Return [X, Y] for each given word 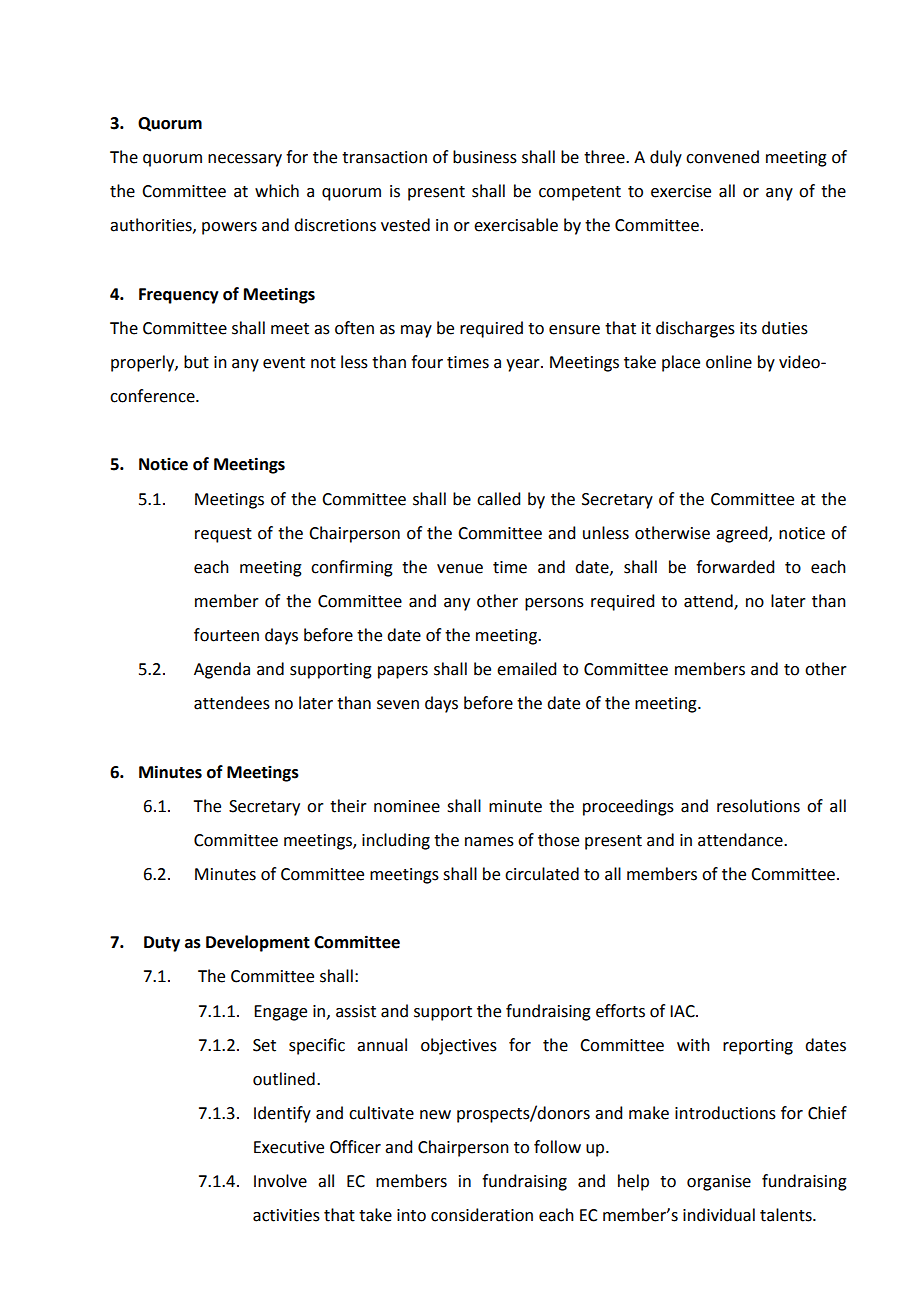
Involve [280, 1181]
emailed [526, 669]
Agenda [222, 670]
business [485, 157]
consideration [482, 1215]
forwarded [735, 567]
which [277, 191]
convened [722, 157]
